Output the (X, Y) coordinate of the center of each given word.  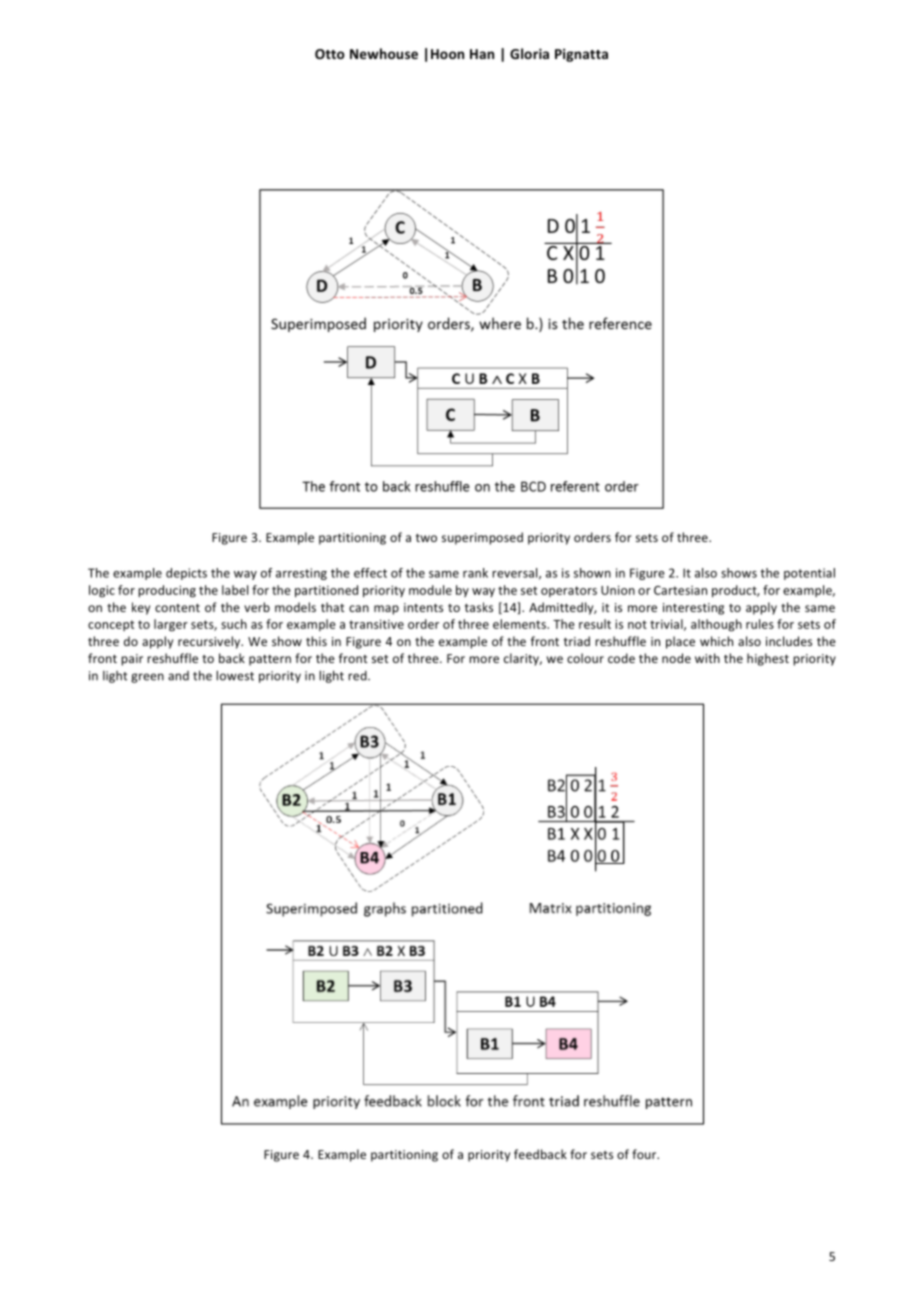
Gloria (529, 53)
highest (768, 659)
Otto (330, 54)
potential (809, 574)
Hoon (447, 54)
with (707, 658)
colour (585, 658)
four (645, 1154)
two (426, 538)
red (358, 676)
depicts (186, 574)
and (178, 676)
